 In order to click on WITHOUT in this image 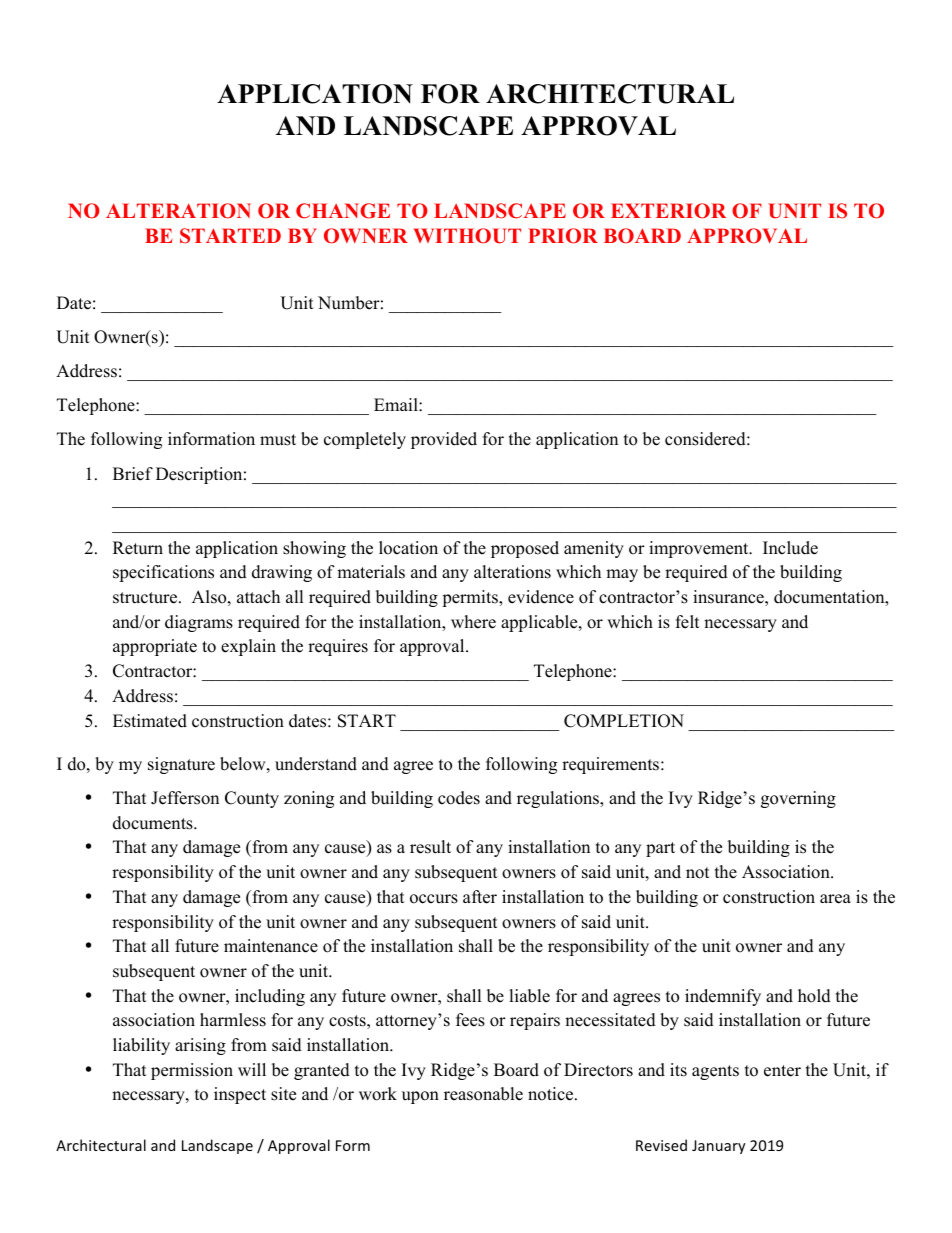, I will do `click(467, 236)`.
